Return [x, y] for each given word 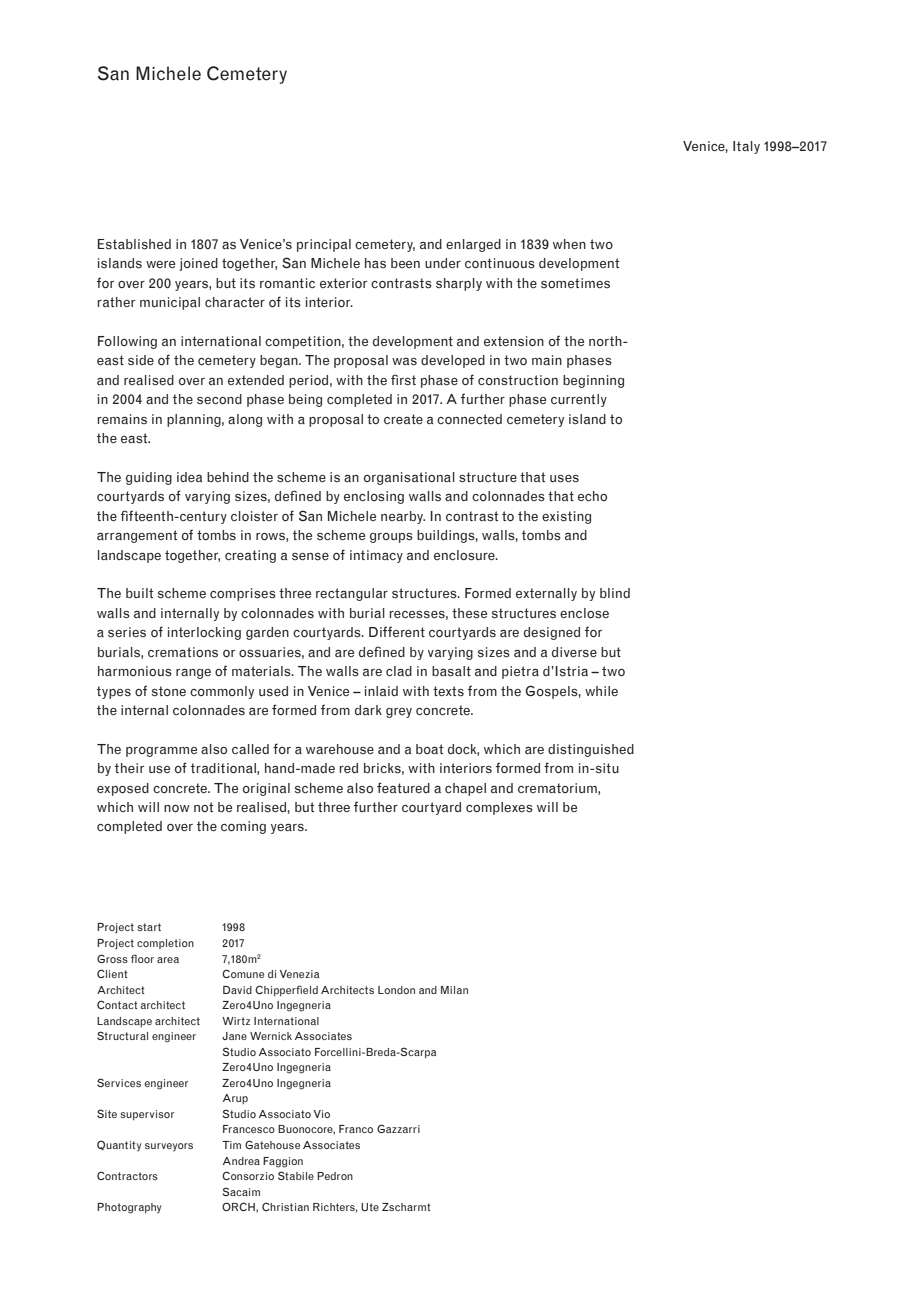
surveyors [169, 1147]
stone [169, 691]
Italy [746, 147]
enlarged [473, 245]
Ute [370, 1207]
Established [134, 244]
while [601, 691]
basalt [451, 671]
